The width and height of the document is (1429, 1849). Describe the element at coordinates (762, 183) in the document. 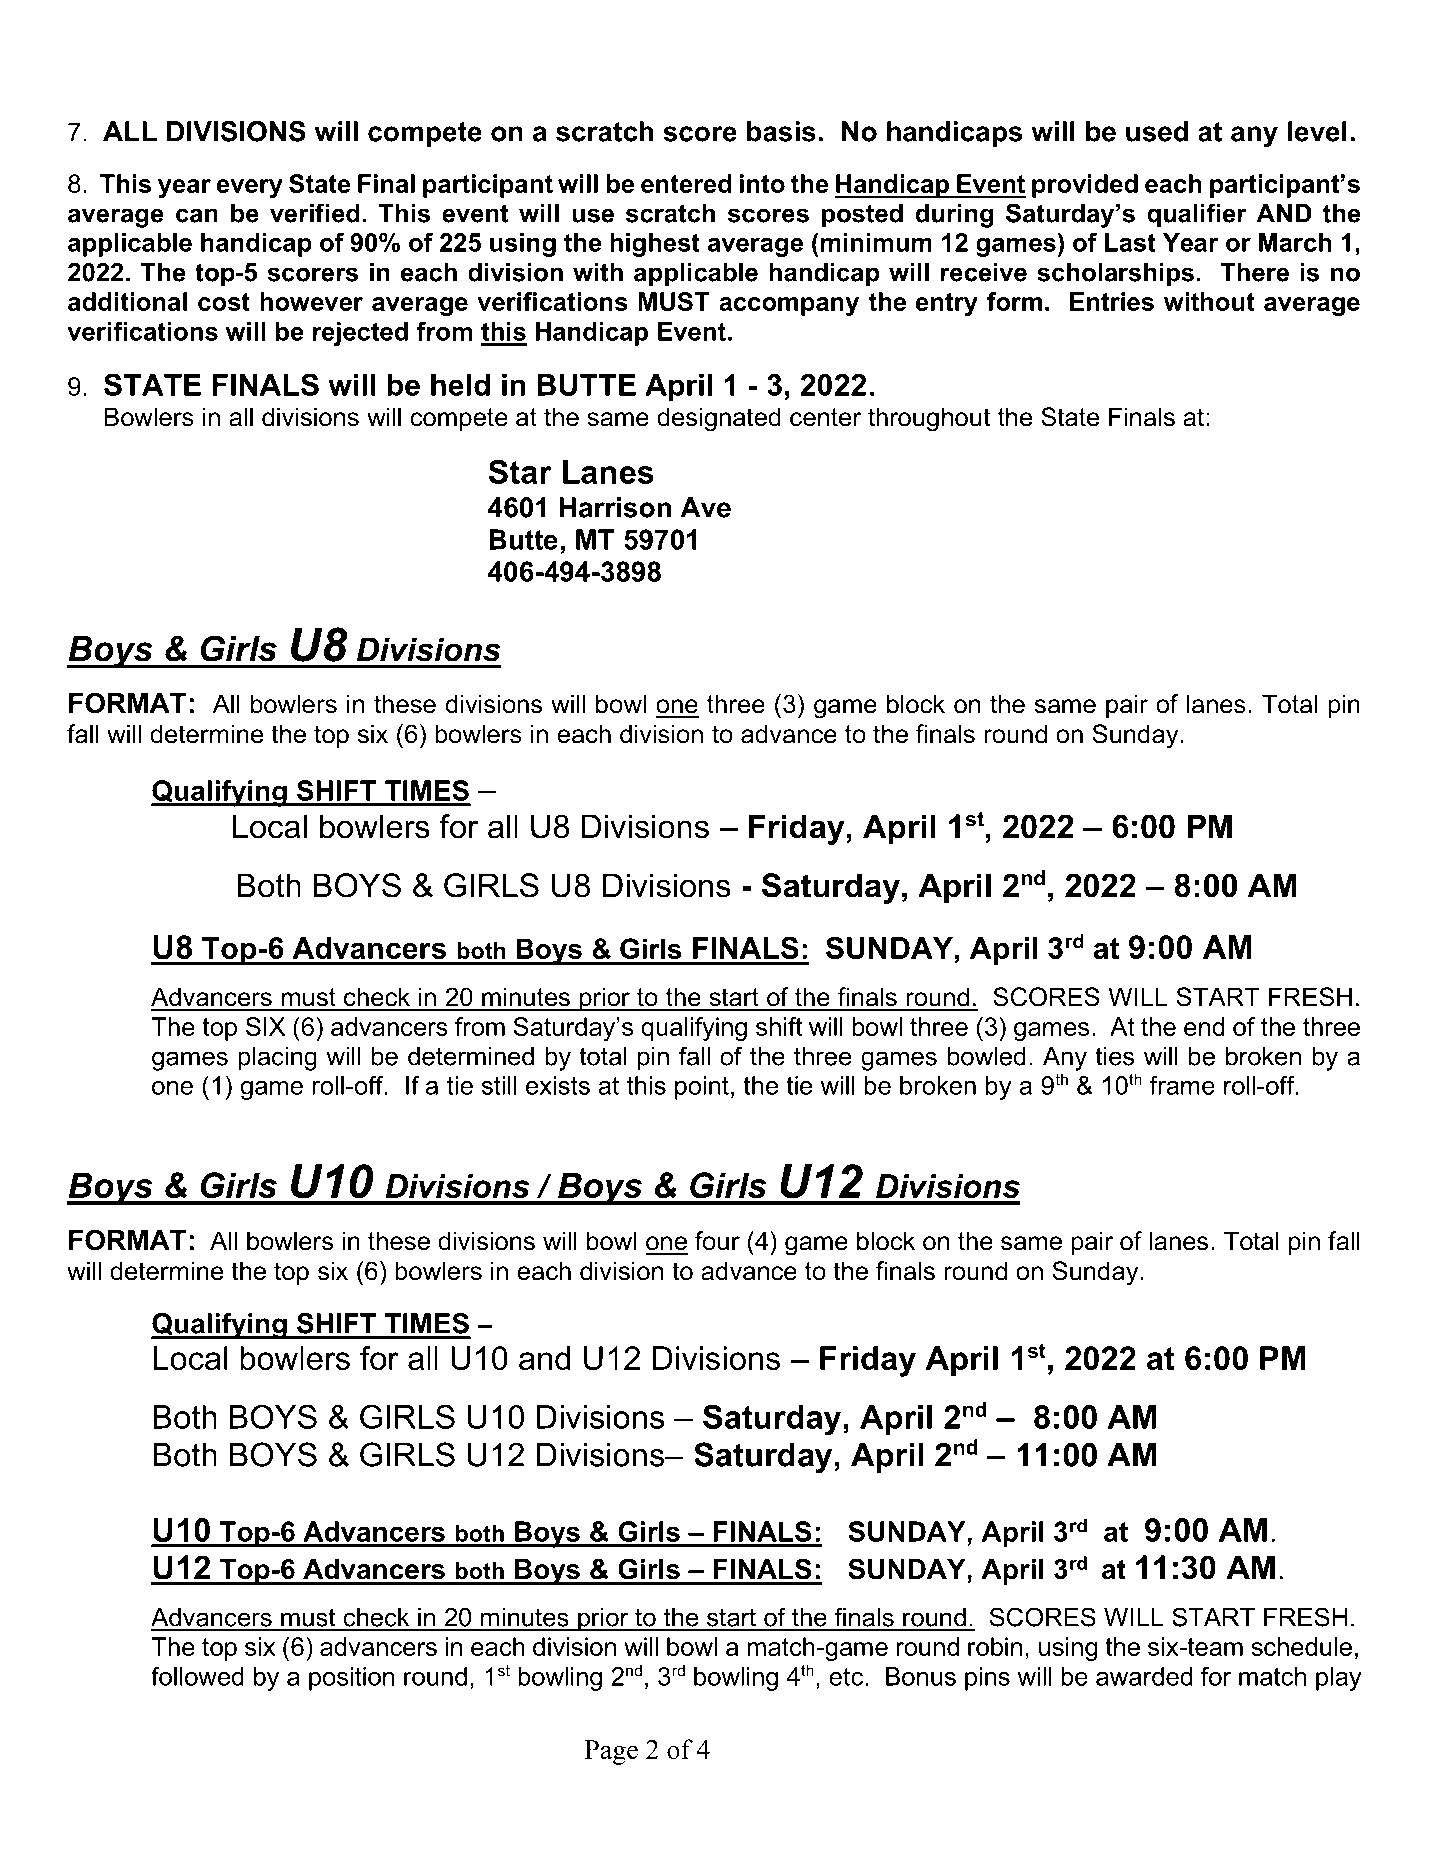

I see `into` at that location.
